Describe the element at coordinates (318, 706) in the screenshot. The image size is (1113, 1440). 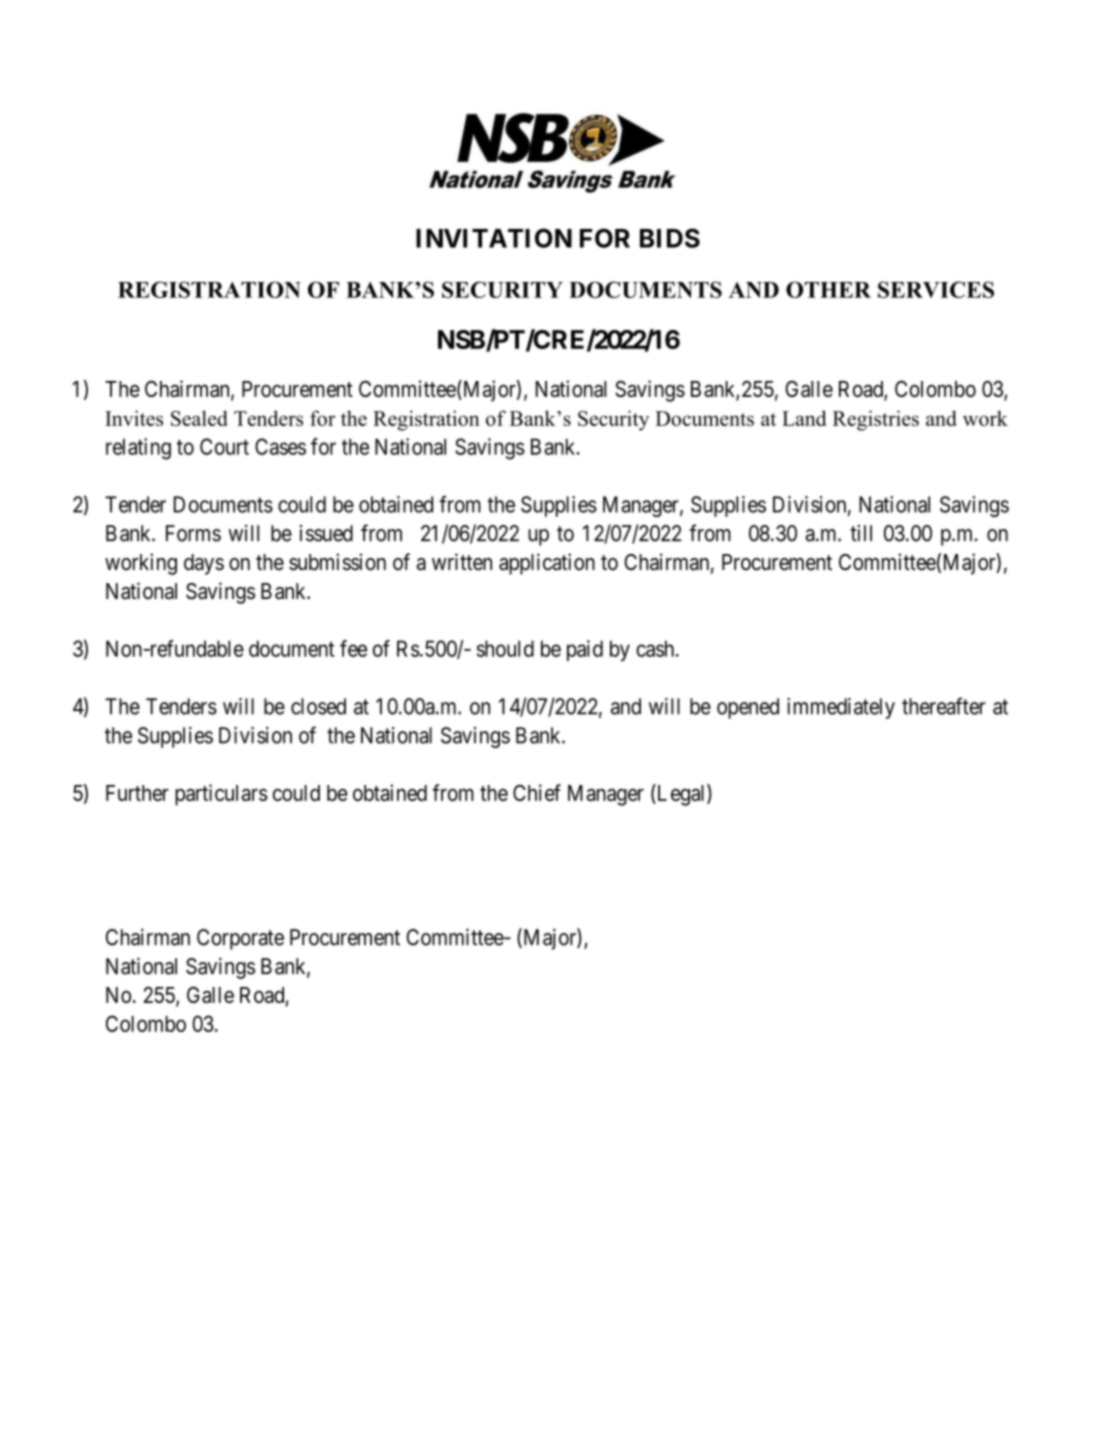
I see `closed` at that location.
